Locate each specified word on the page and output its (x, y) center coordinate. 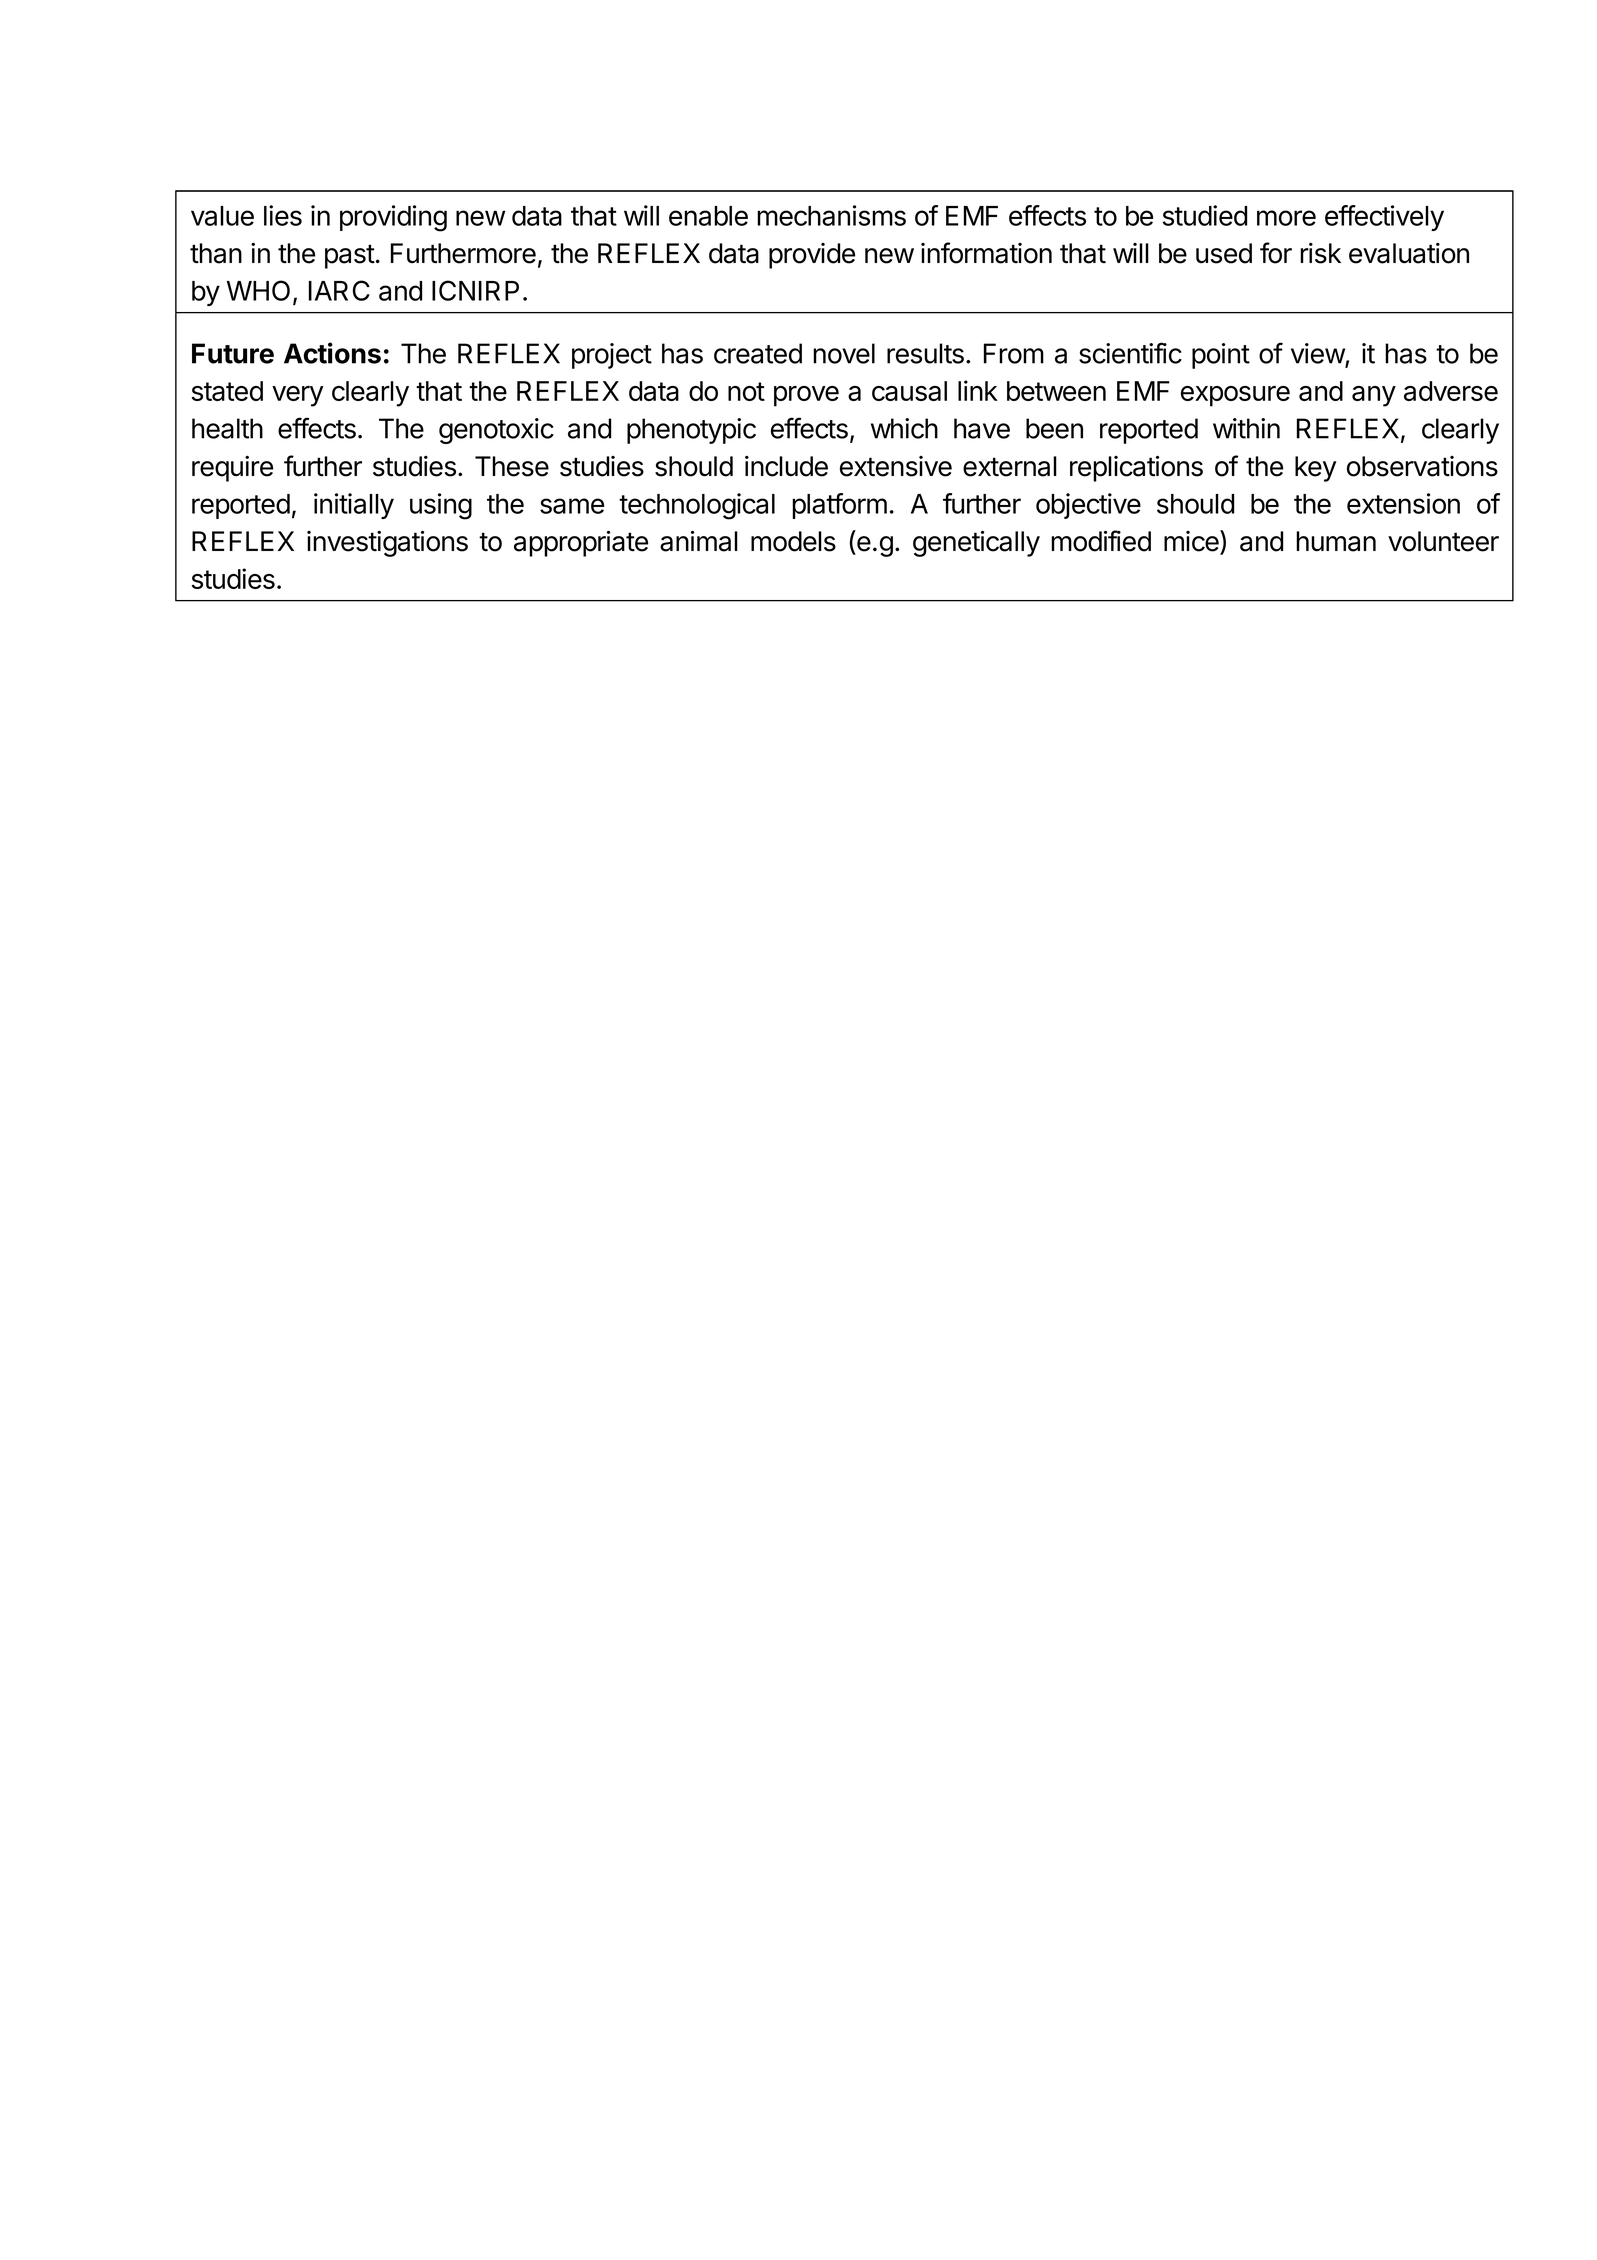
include (786, 466)
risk (1320, 253)
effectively (1384, 218)
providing (393, 218)
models (793, 541)
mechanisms (831, 215)
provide (812, 256)
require (232, 469)
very (298, 396)
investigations (387, 544)
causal (909, 391)
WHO (258, 290)
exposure (1235, 396)
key (1316, 469)
